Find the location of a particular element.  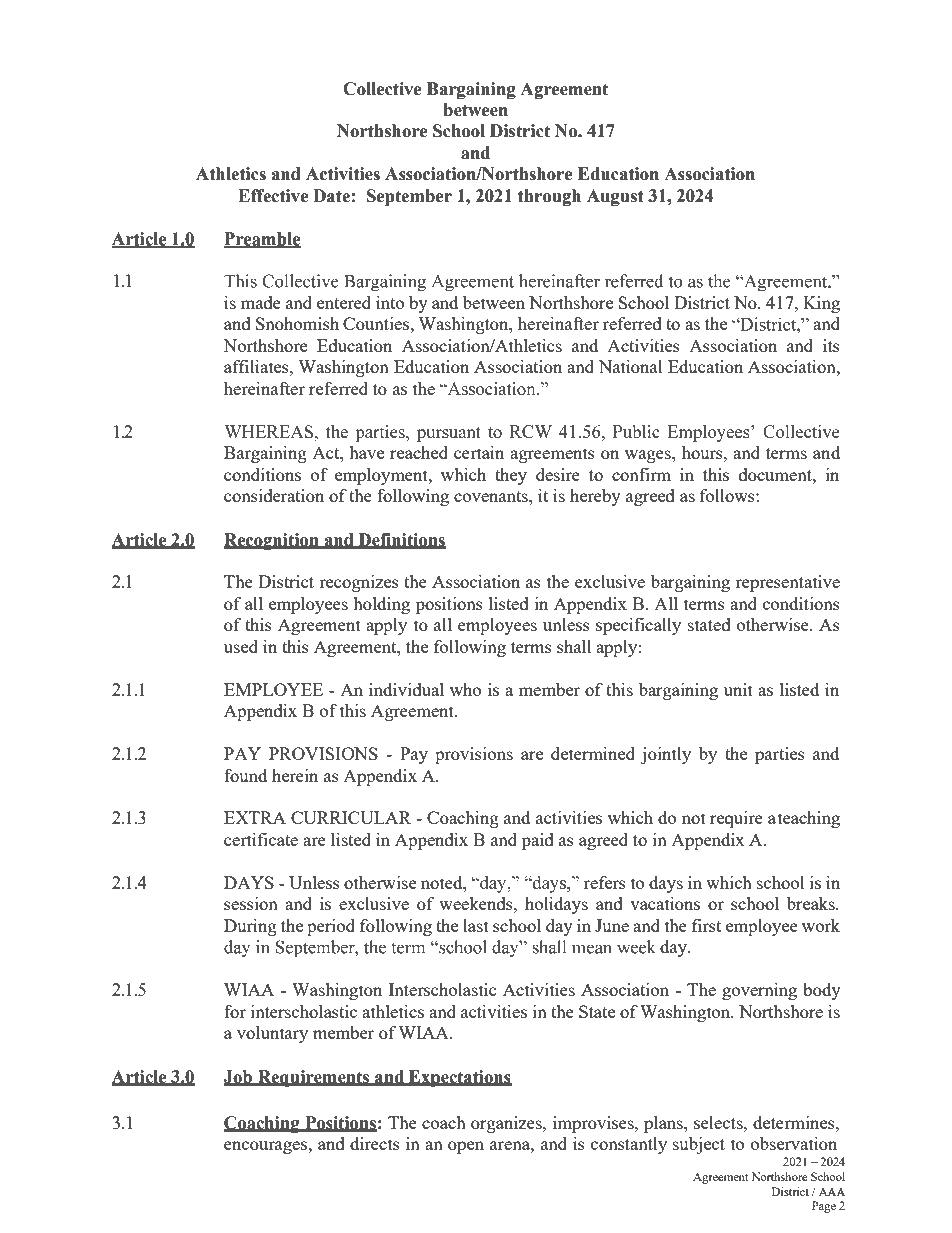

Date is located at coordinates (331, 196).
